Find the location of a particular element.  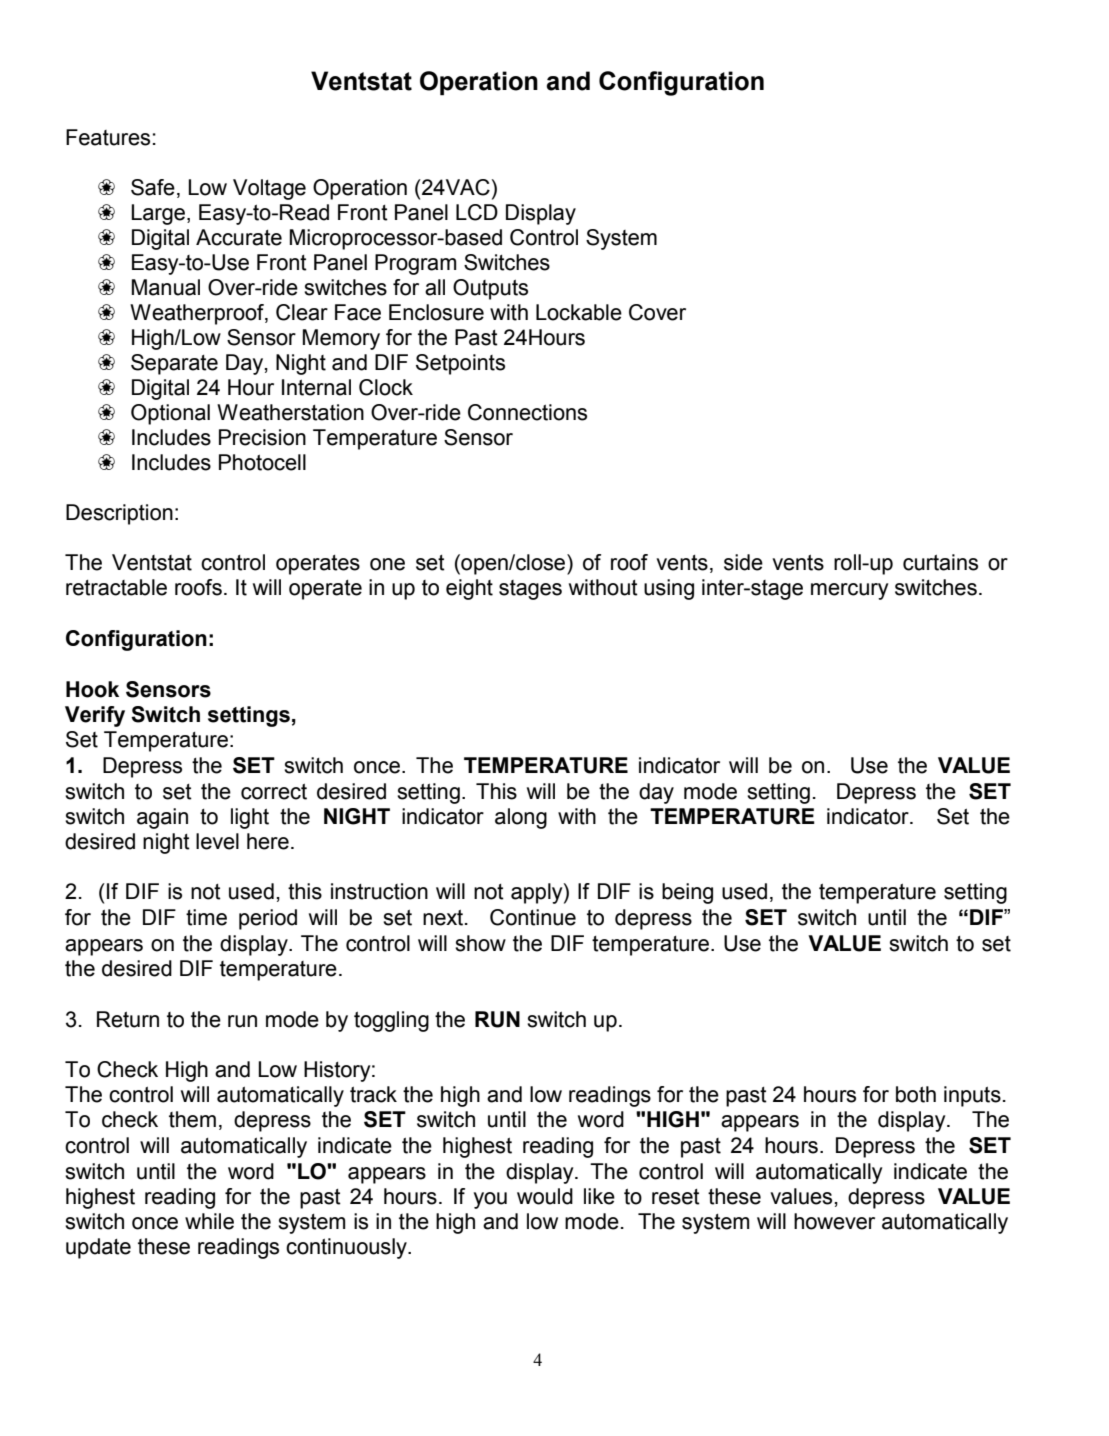

both is located at coordinates (916, 1094).
